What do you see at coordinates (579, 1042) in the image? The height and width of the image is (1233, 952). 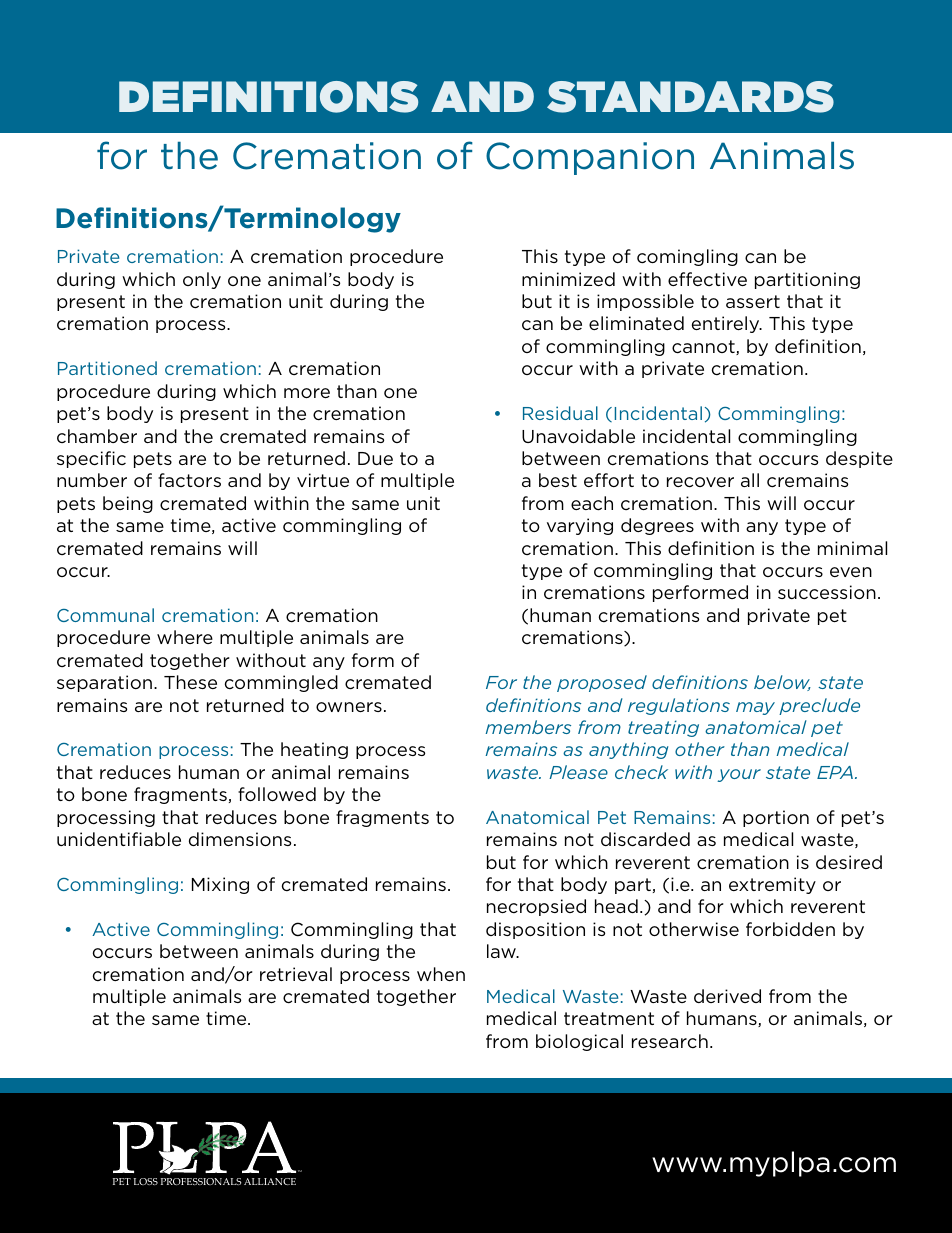 I see `biological` at bounding box center [579, 1042].
